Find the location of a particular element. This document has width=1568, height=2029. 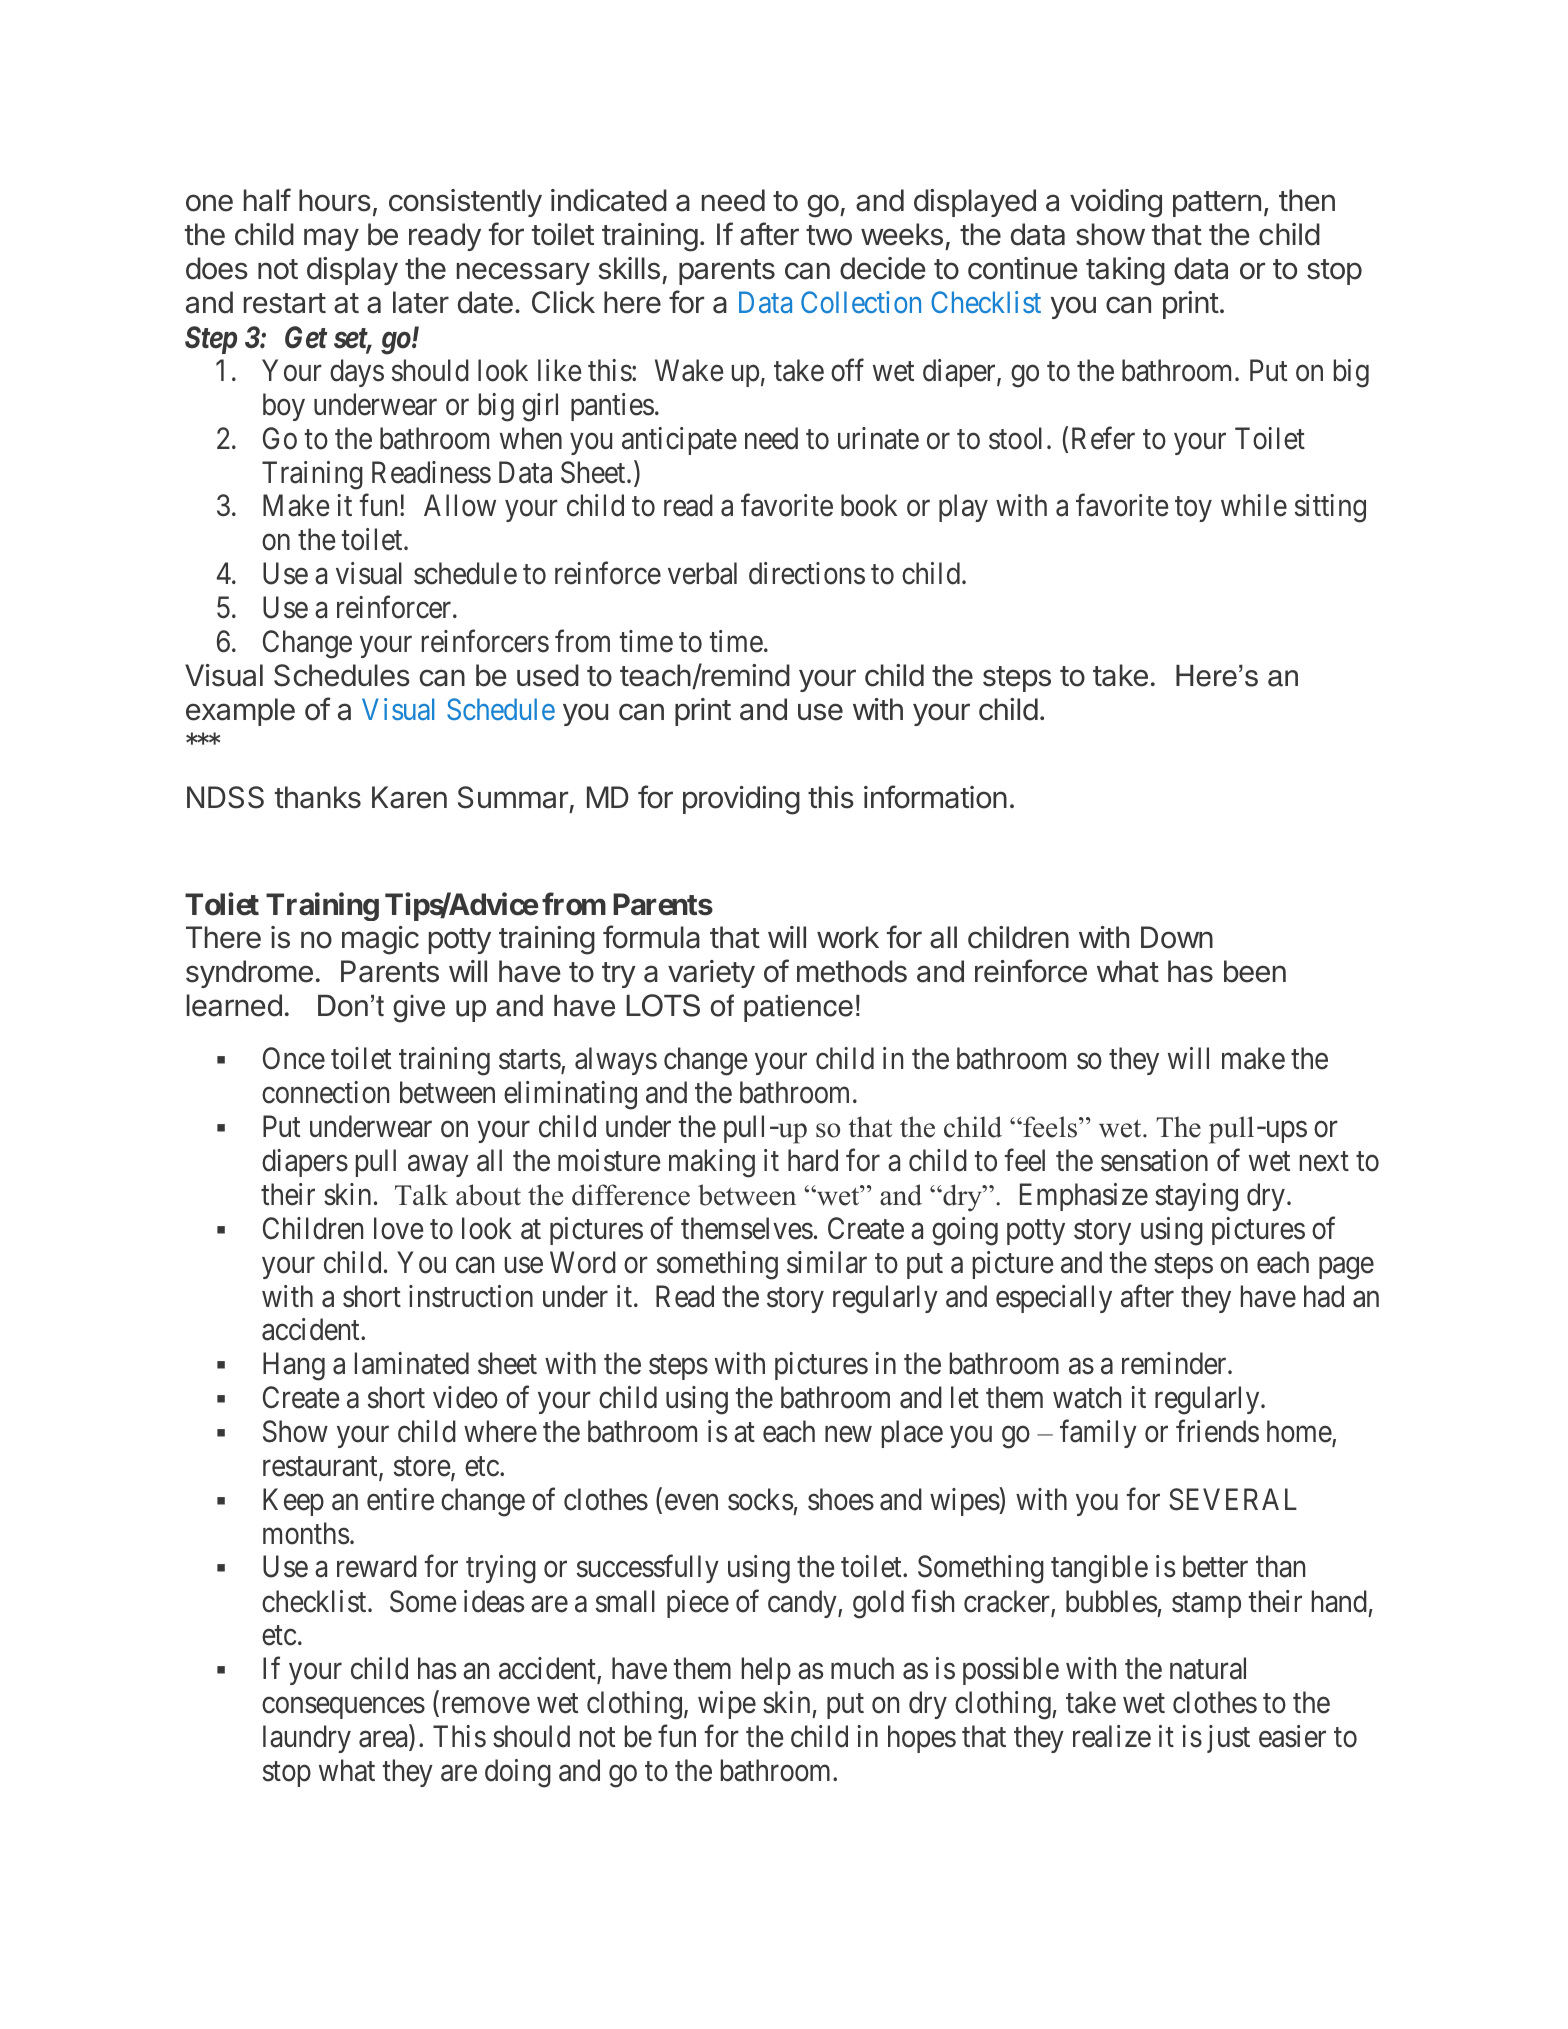

just is located at coordinates (1228, 1739).
